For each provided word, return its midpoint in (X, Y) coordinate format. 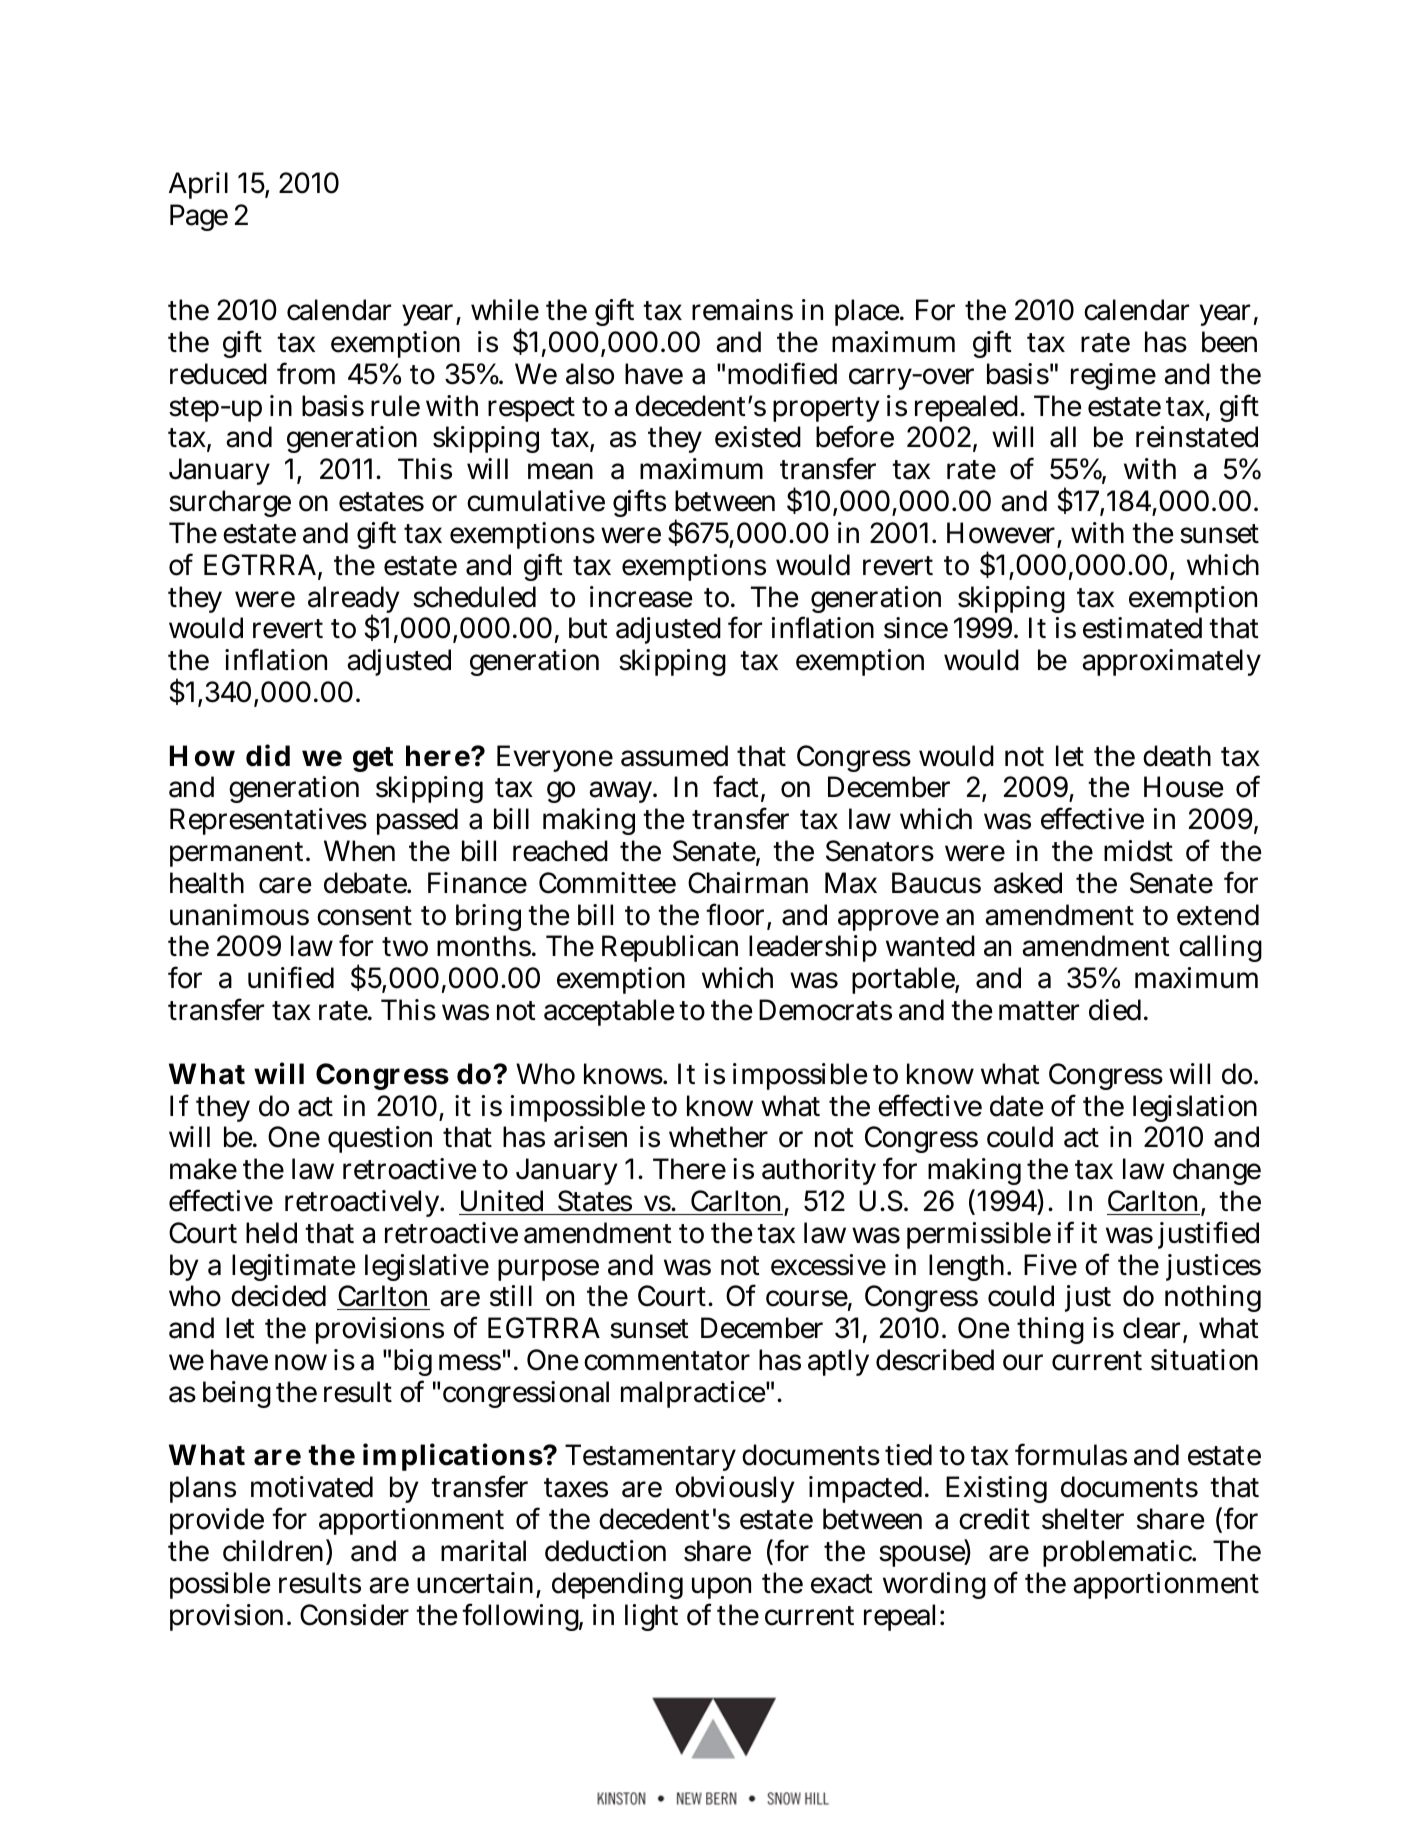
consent (364, 916)
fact (736, 786)
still (511, 1296)
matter (1039, 1011)
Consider (354, 1615)
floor (735, 914)
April (198, 185)
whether (718, 1137)
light (651, 1617)
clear (1151, 1328)
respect (531, 409)
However (1001, 533)
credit (994, 1519)
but (588, 628)
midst (1138, 851)
